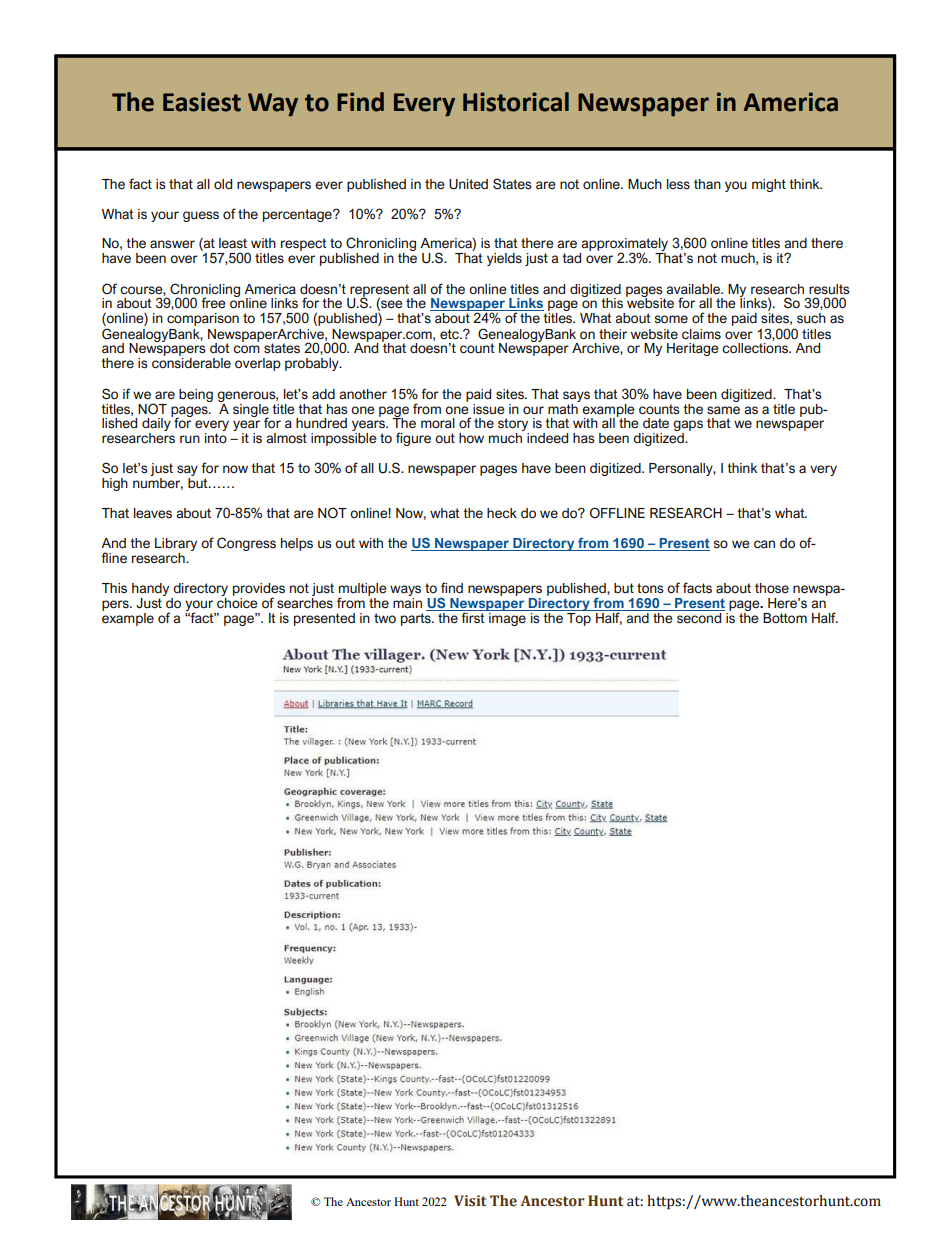 The image size is (952, 1233). I want to click on Historical, so click(516, 102).
